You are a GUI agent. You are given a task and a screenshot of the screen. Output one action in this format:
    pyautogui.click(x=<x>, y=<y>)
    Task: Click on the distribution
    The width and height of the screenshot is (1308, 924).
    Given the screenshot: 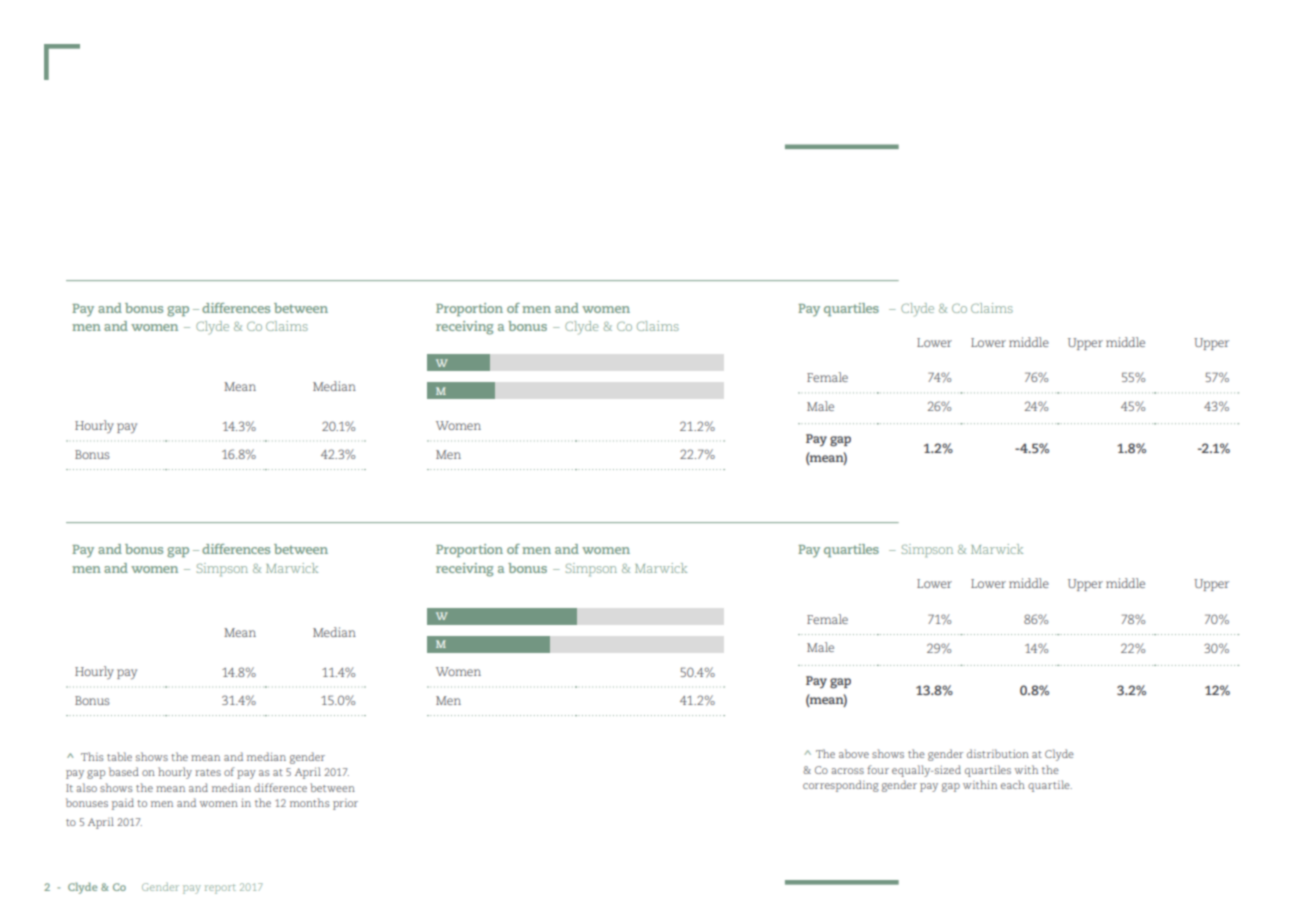 What is the action you would take?
    pyautogui.click(x=998, y=753)
